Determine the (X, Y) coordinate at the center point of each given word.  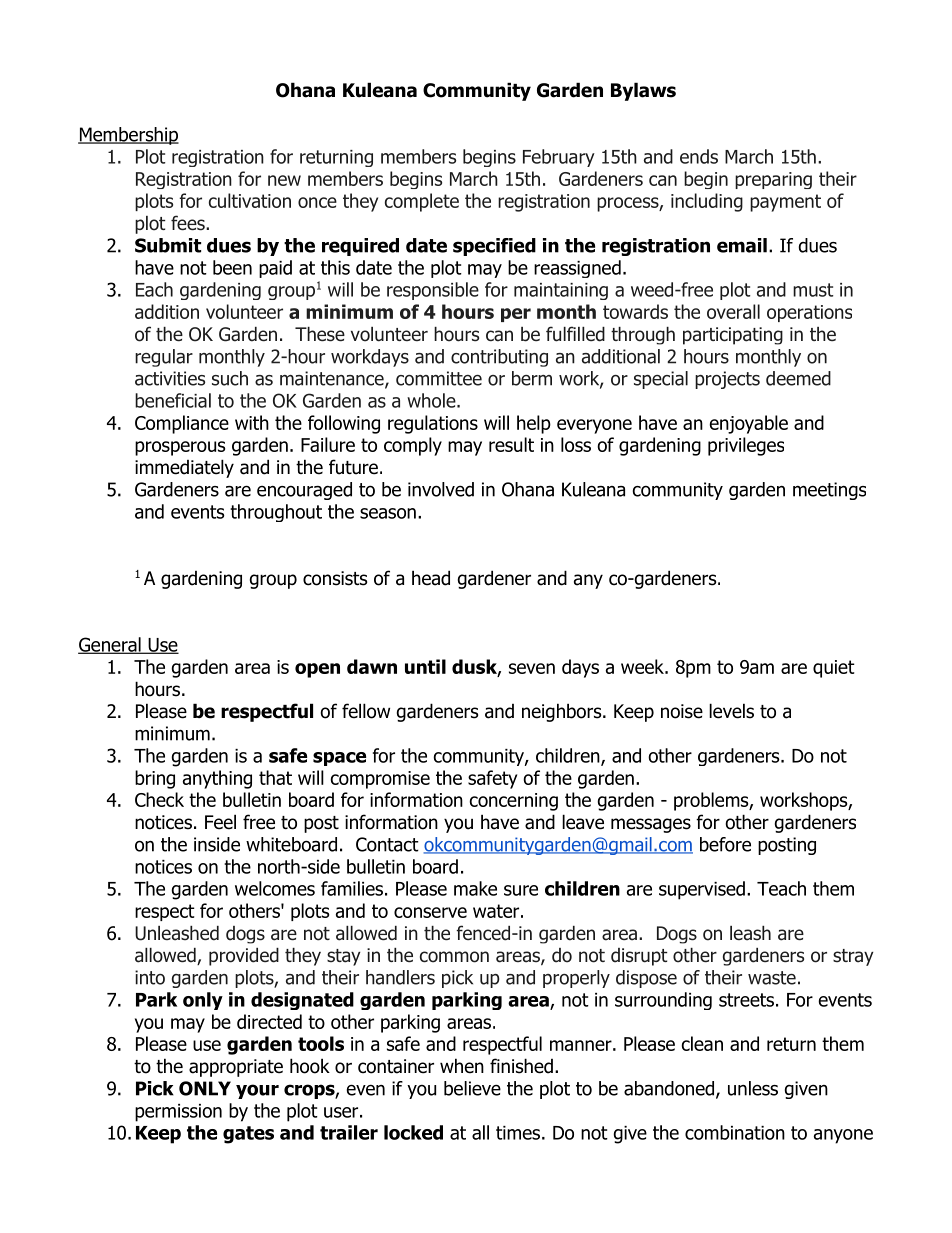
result (511, 444)
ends (699, 156)
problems (712, 801)
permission (178, 1113)
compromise (380, 780)
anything (217, 779)
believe (472, 1088)
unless (753, 1088)
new (284, 180)
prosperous (180, 448)
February (559, 158)
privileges (746, 446)
